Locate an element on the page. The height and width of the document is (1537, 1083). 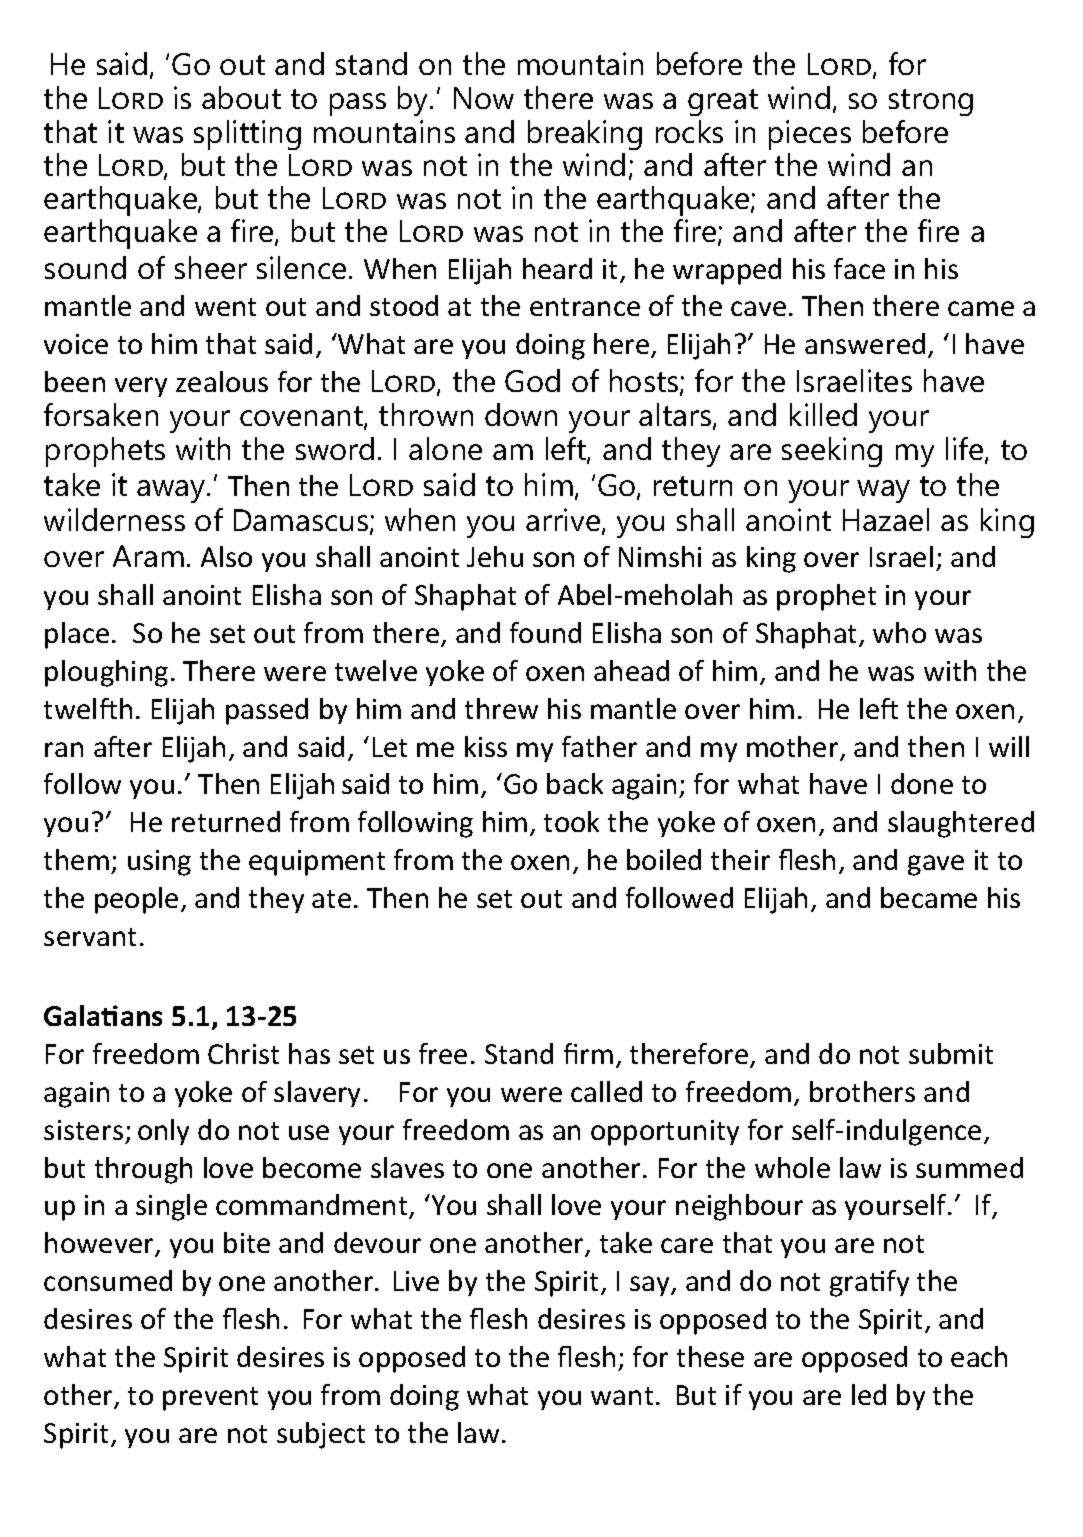
Galatians is located at coordinates (103, 1015).
